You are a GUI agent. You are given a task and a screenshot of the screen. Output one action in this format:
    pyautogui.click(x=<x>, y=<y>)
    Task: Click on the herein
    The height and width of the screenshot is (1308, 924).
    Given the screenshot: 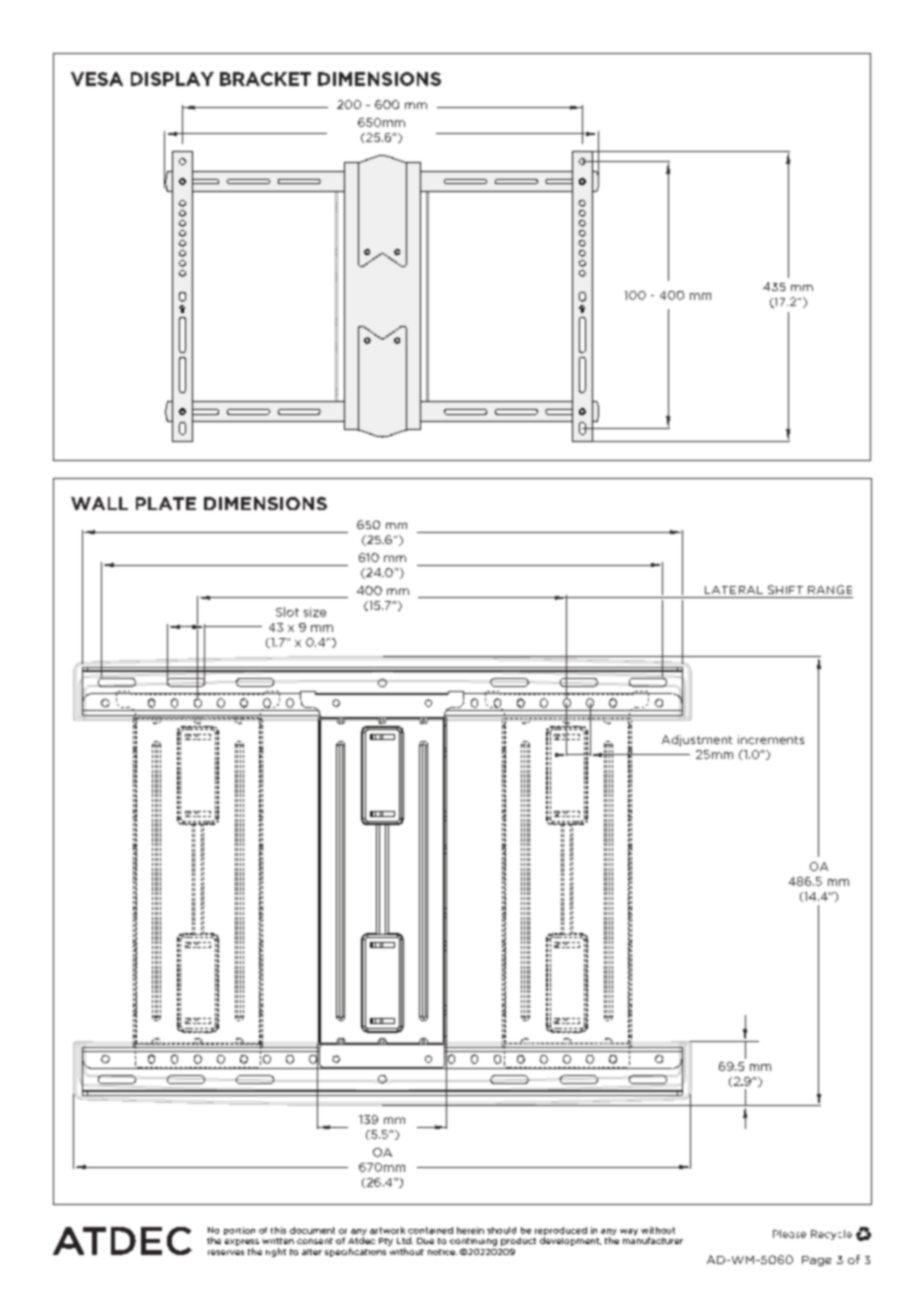 What is the action you would take?
    pyautogui.click(x=470, y=1230)
